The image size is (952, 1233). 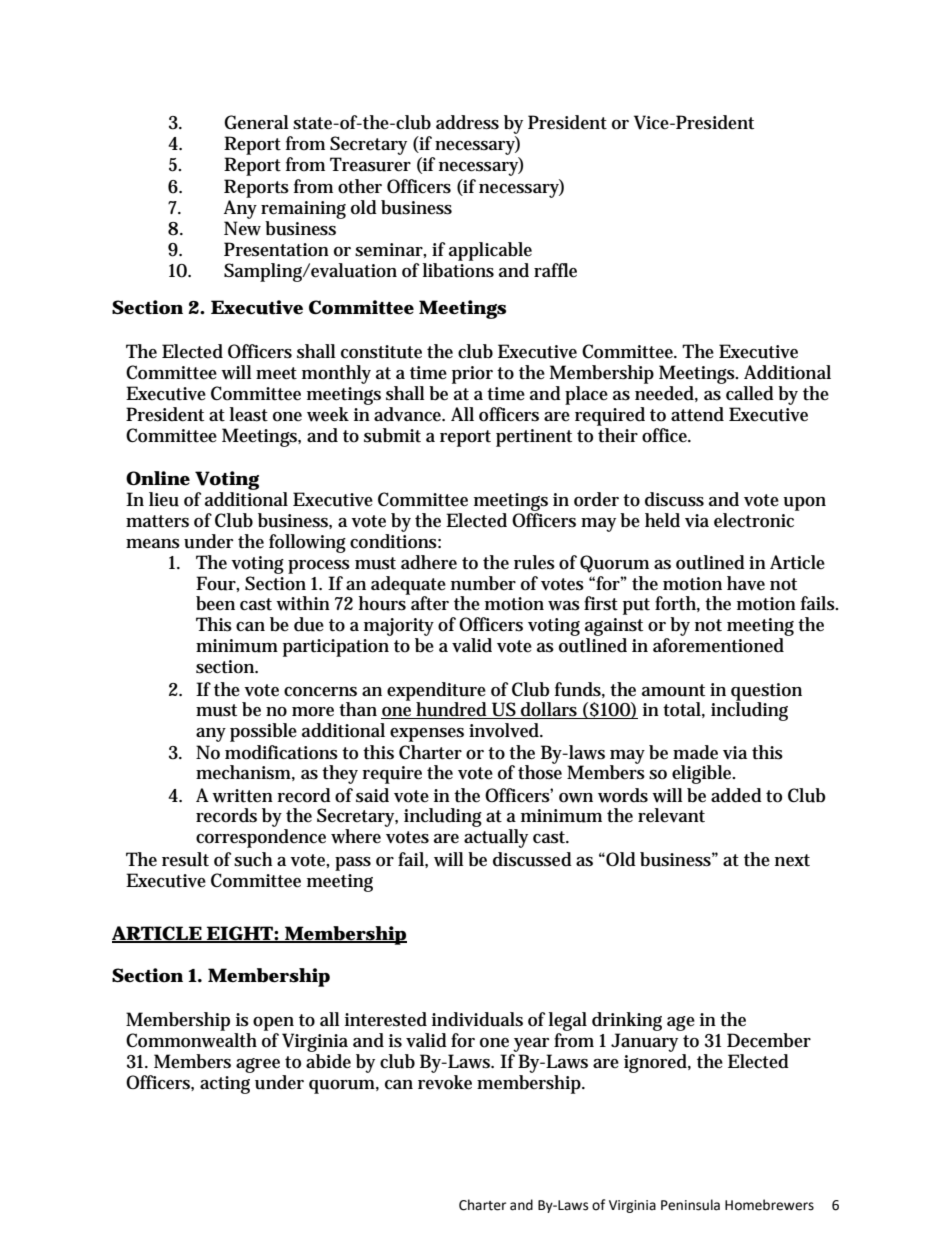 I want to click on expenditure, so click(x=436, y=692).
